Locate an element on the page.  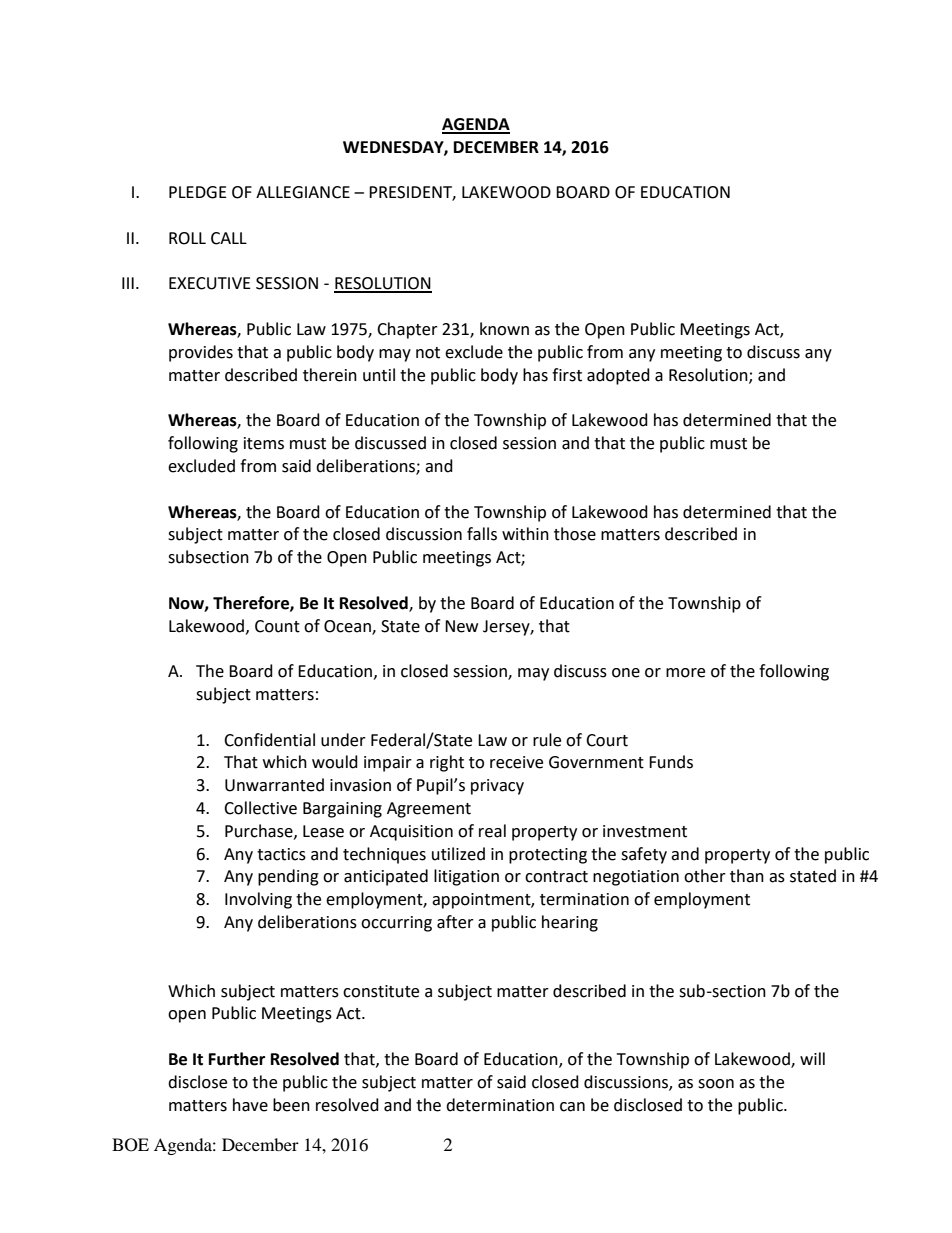
known is located at coordinates (504, 329).
